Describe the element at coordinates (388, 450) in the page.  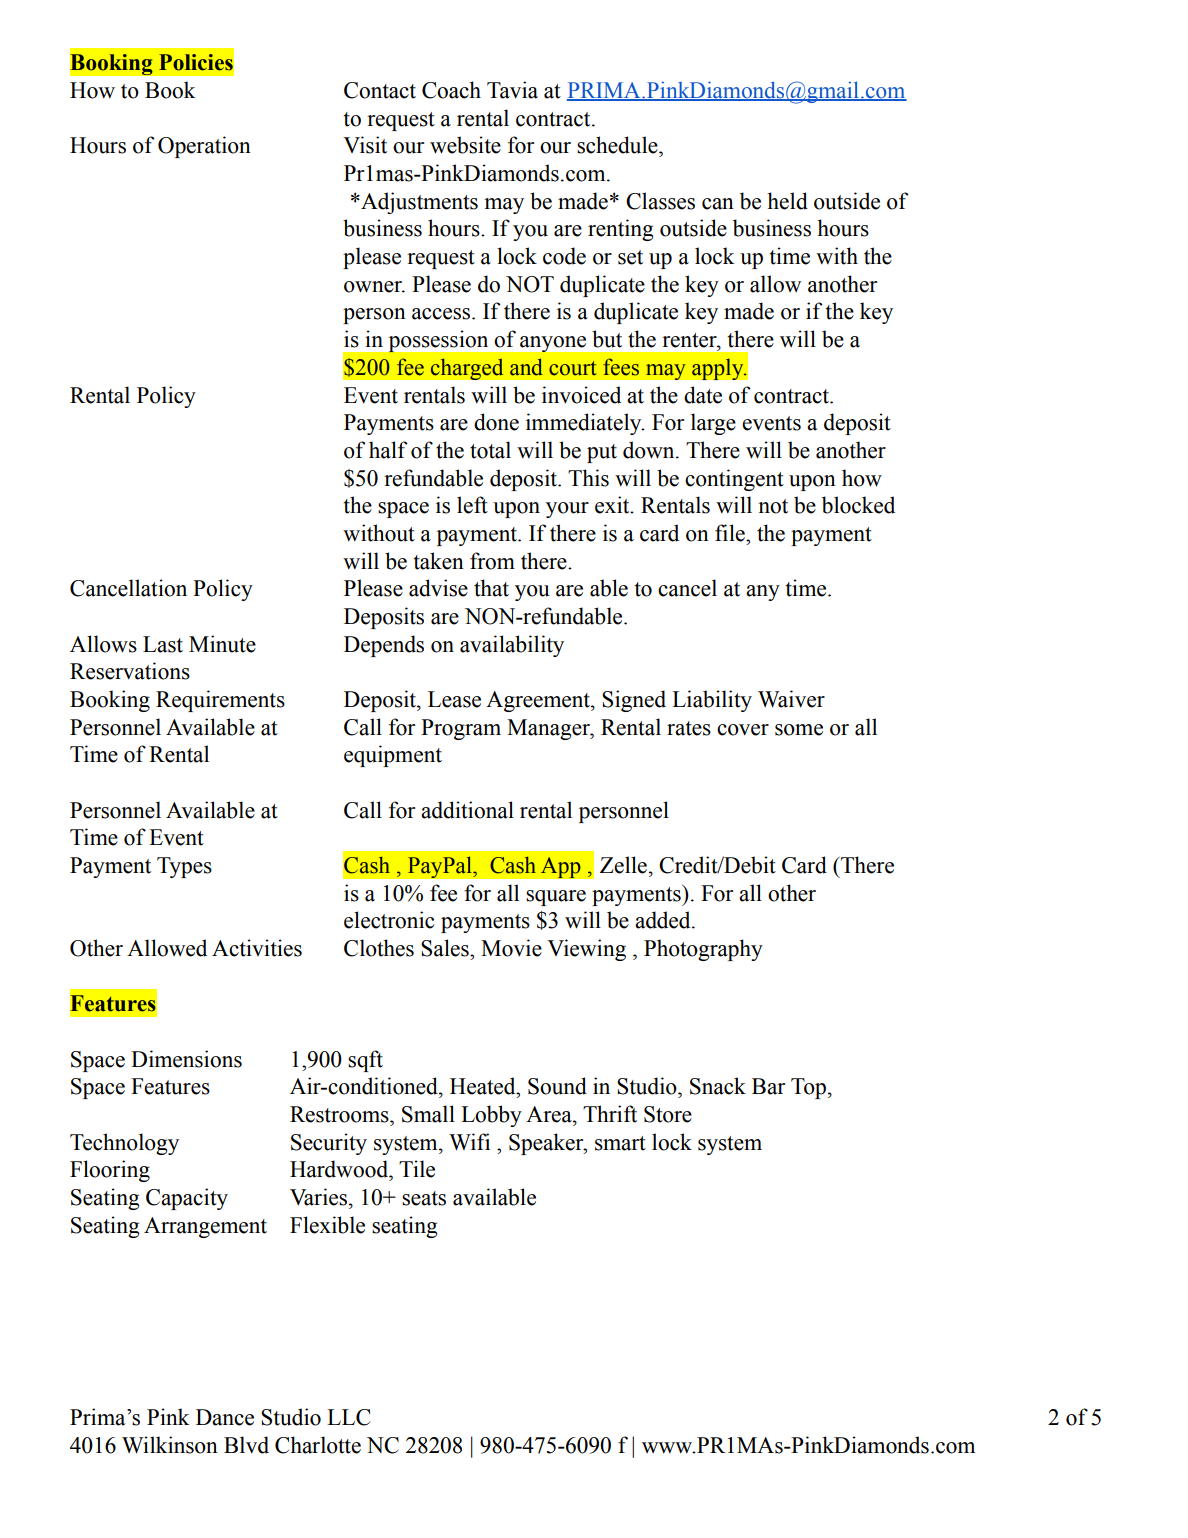
I see `half` at that location.
